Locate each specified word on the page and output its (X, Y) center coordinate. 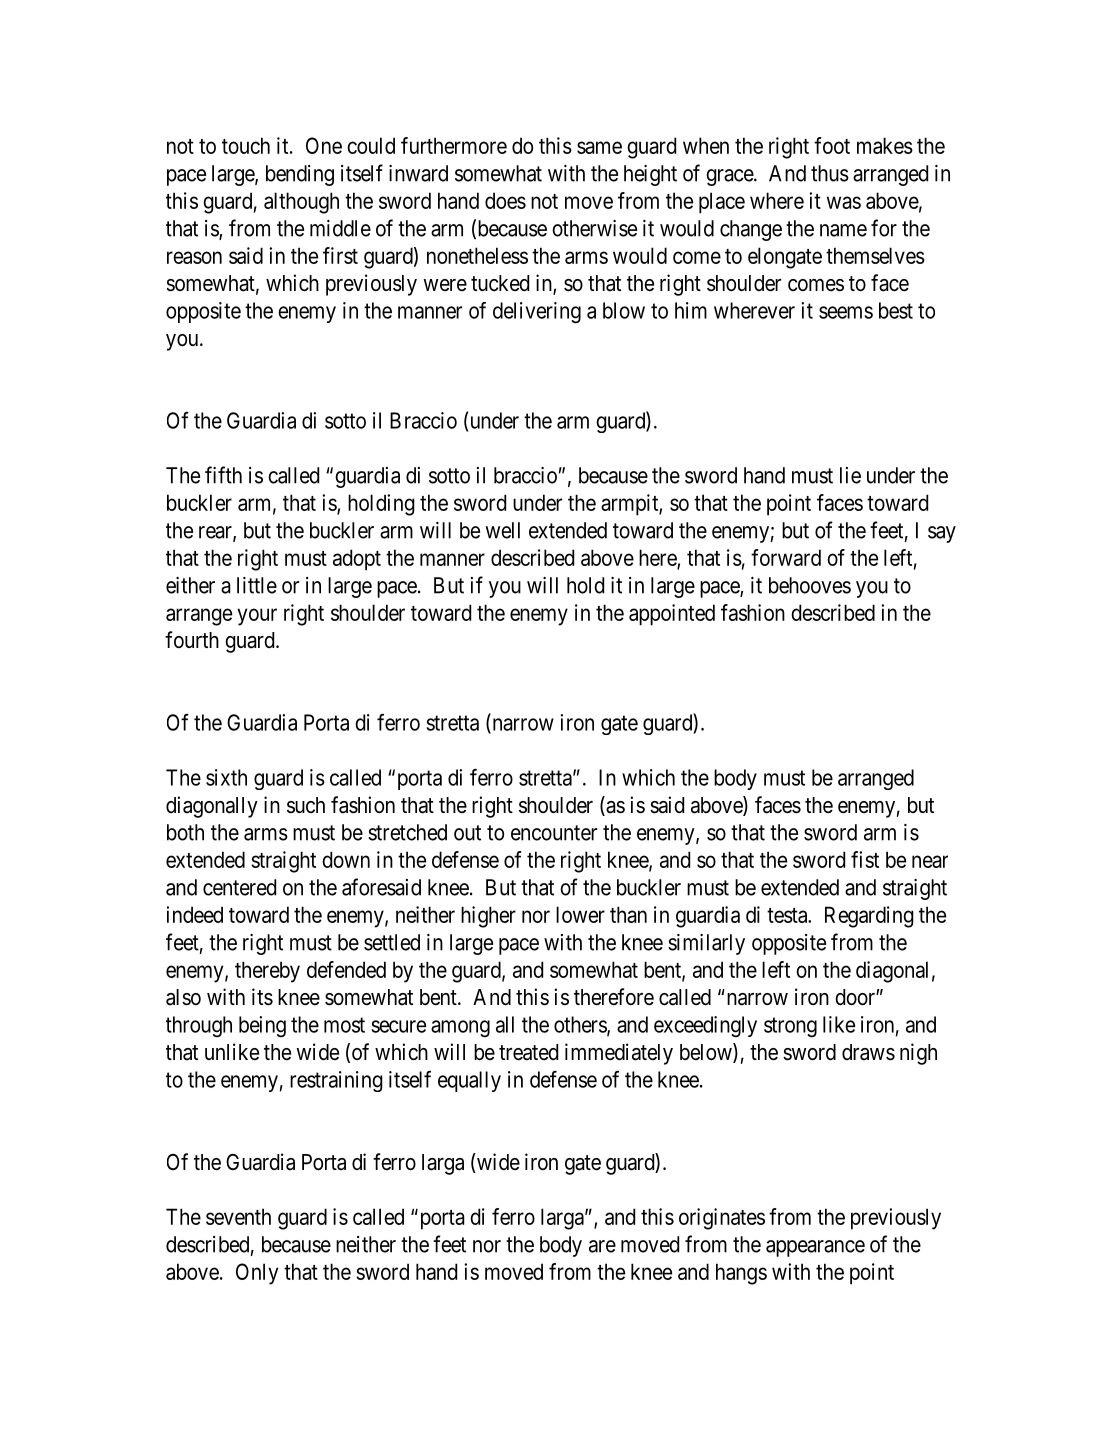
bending (300, 175)
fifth (223, 475)
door (856, 997)
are (602, 1246)
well (503, 530)
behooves (810, 585)
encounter (554, 833)
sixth (226, 777)
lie (850, 475)
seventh (238, 1216)
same (599, 147)
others (581, 1025)
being (262, 1026)
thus (830, 173)
